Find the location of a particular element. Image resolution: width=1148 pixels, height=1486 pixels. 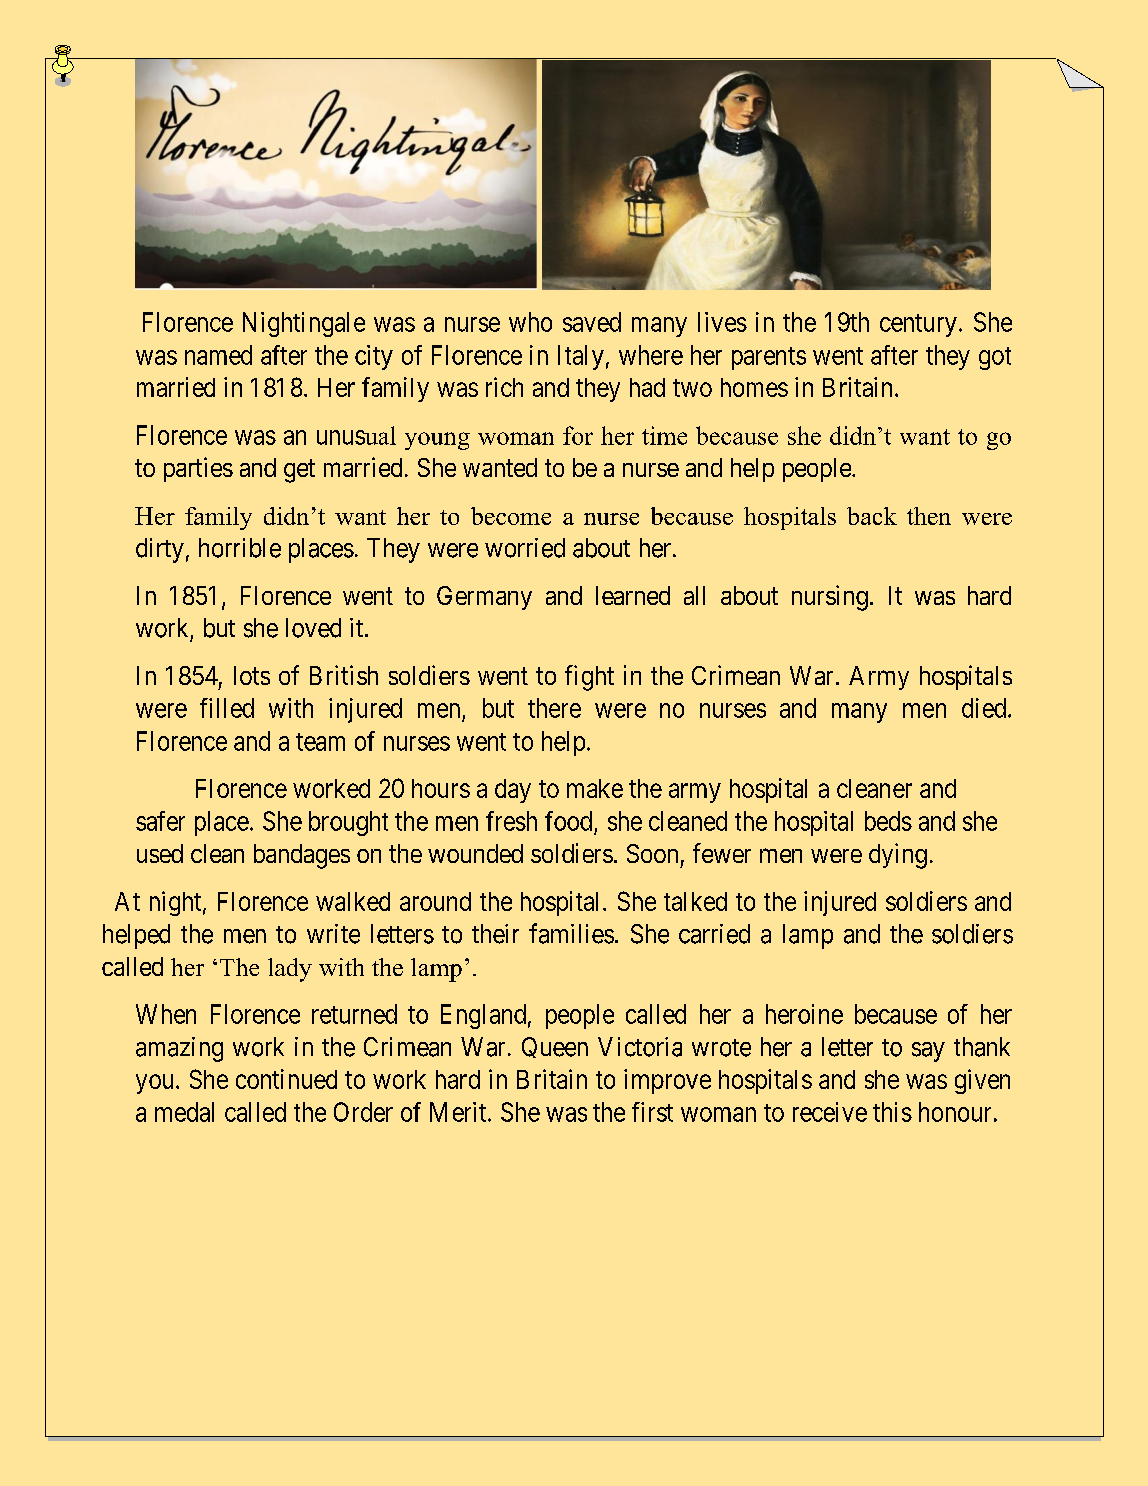

learned is located at coordinates (633, 595).
